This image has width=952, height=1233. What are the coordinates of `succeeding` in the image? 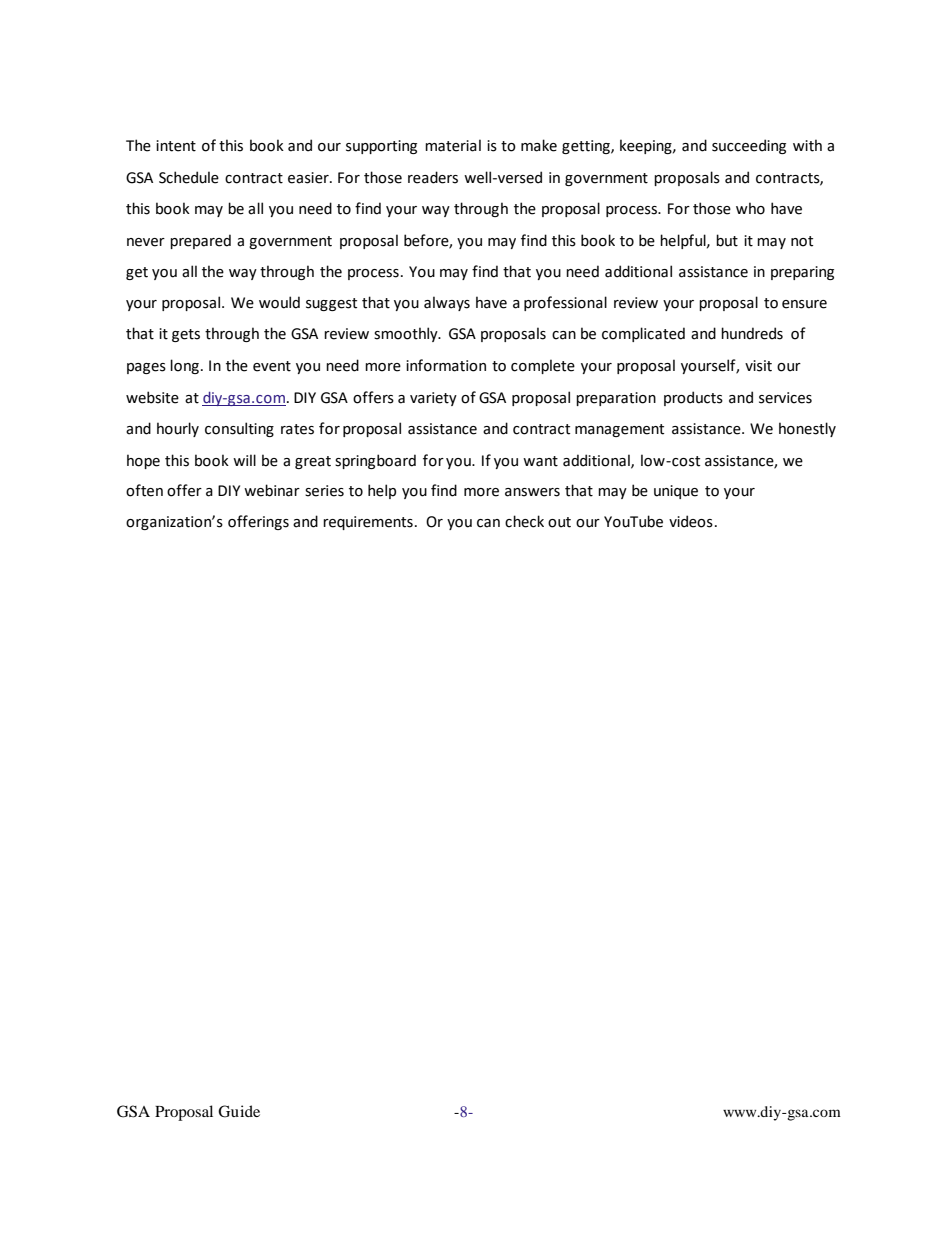 It's located at (749, 146).
